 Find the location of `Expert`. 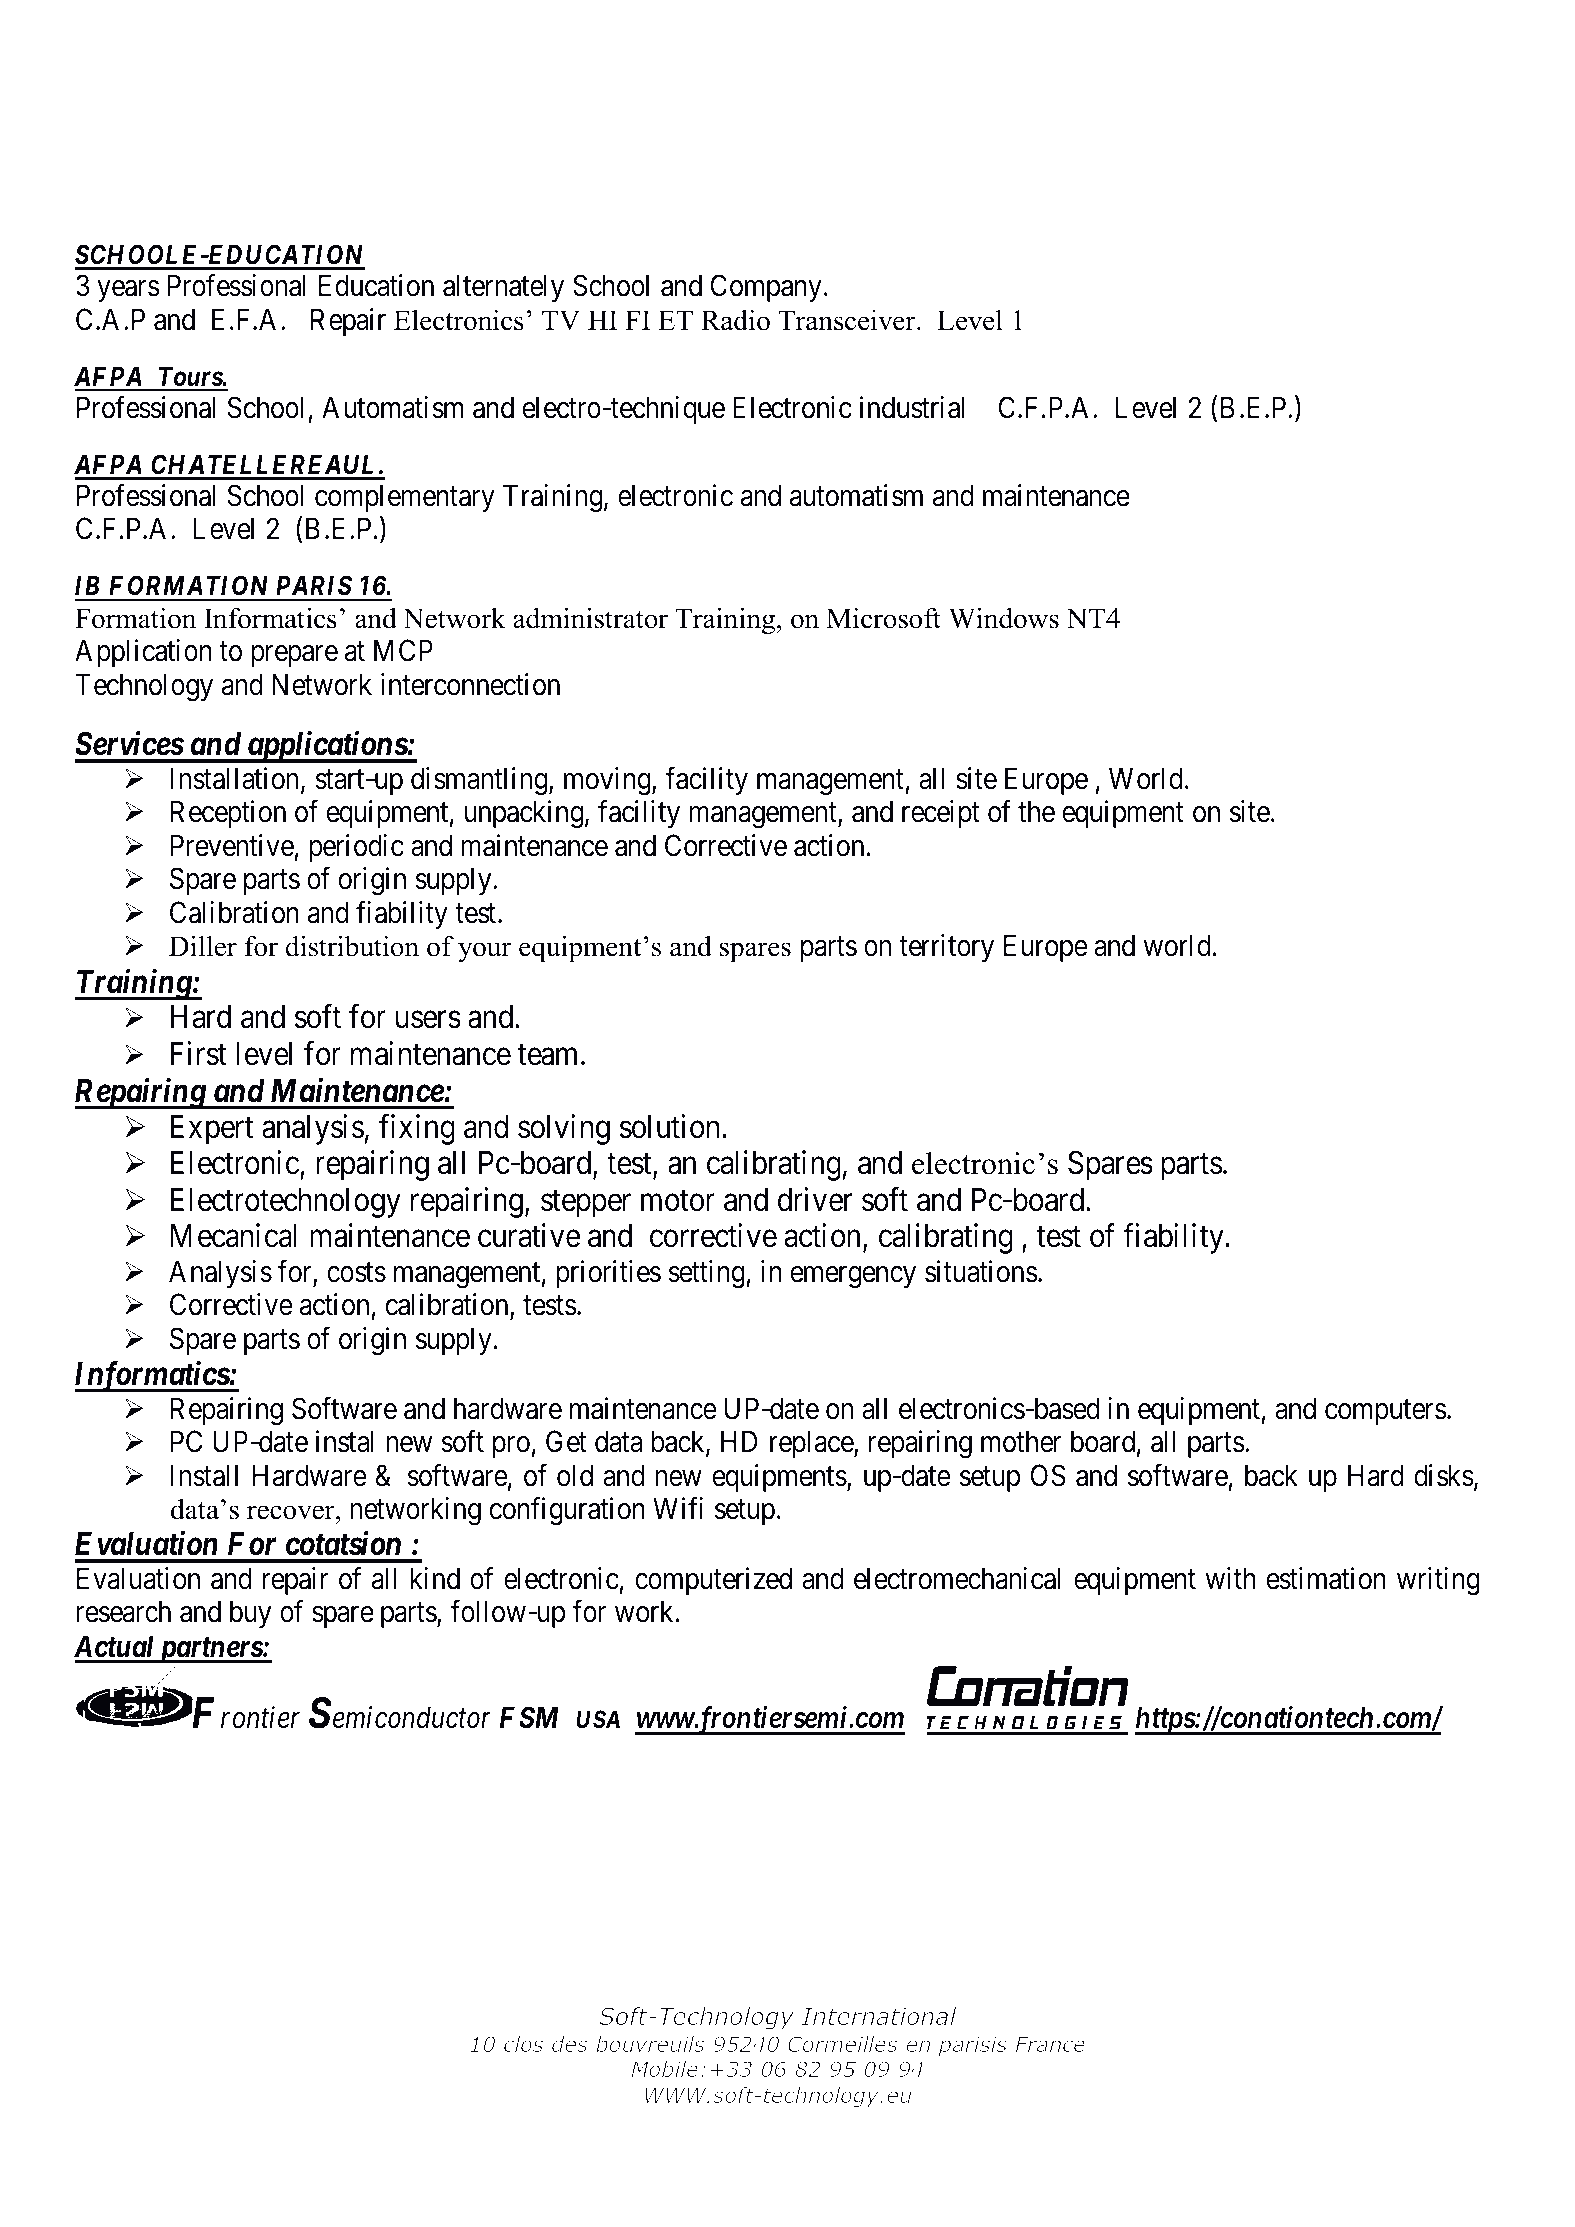

Expert is located at coordinates (212, 1130).
